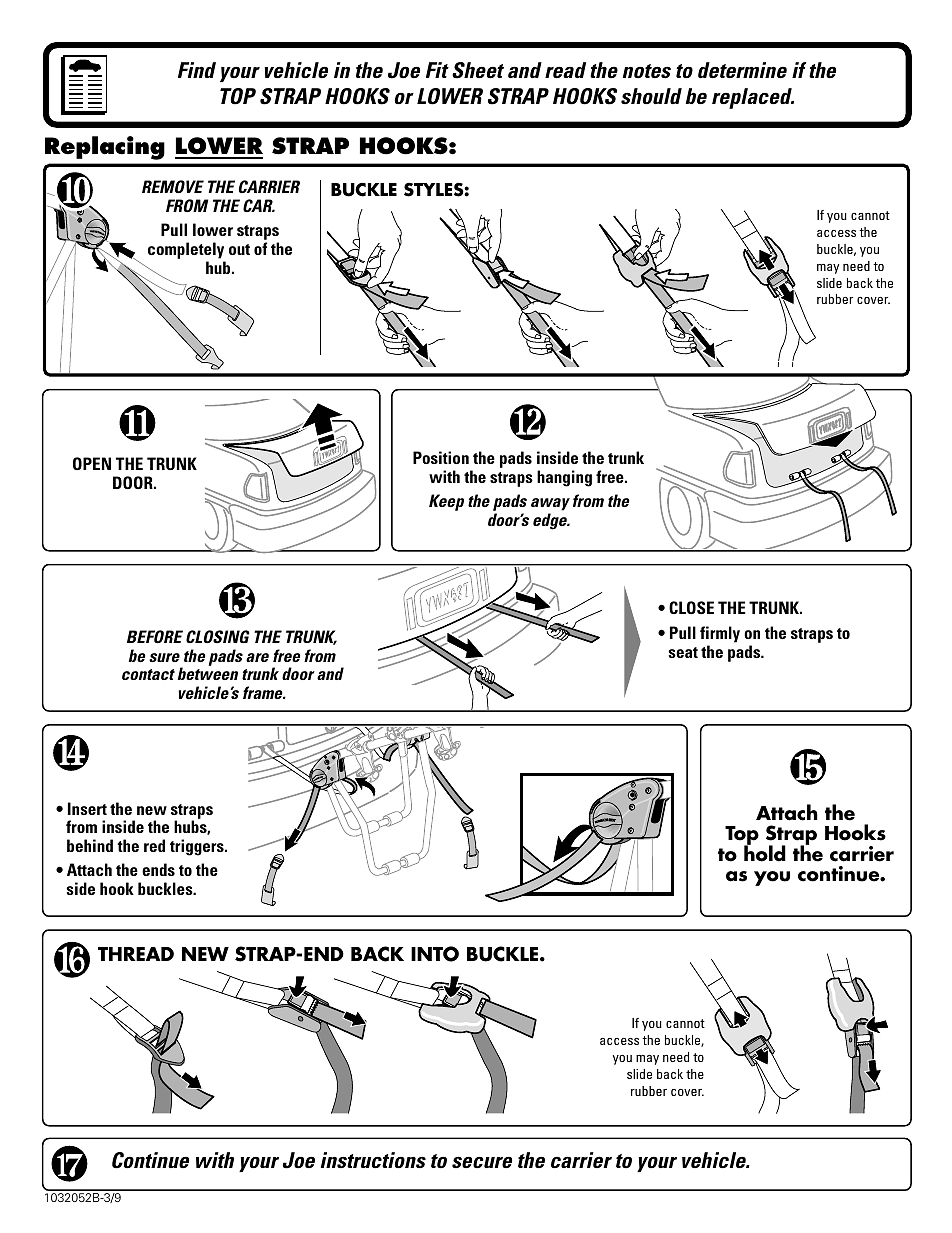 This document has width=952, height=1233. Describe the element at coordinates (187, 252) in the document. I see `completely` at that location.
